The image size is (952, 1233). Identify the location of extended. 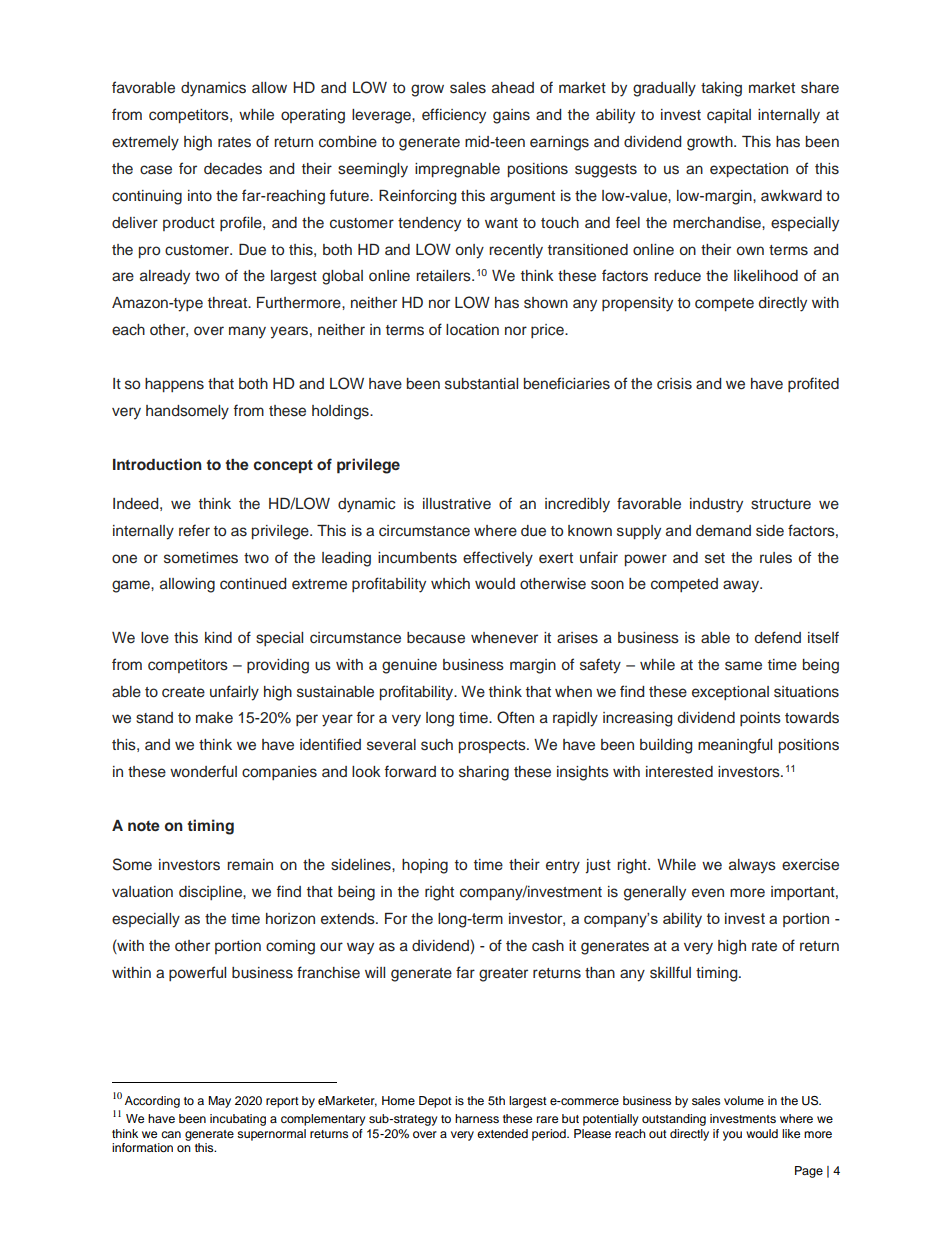
(502, 1133).
